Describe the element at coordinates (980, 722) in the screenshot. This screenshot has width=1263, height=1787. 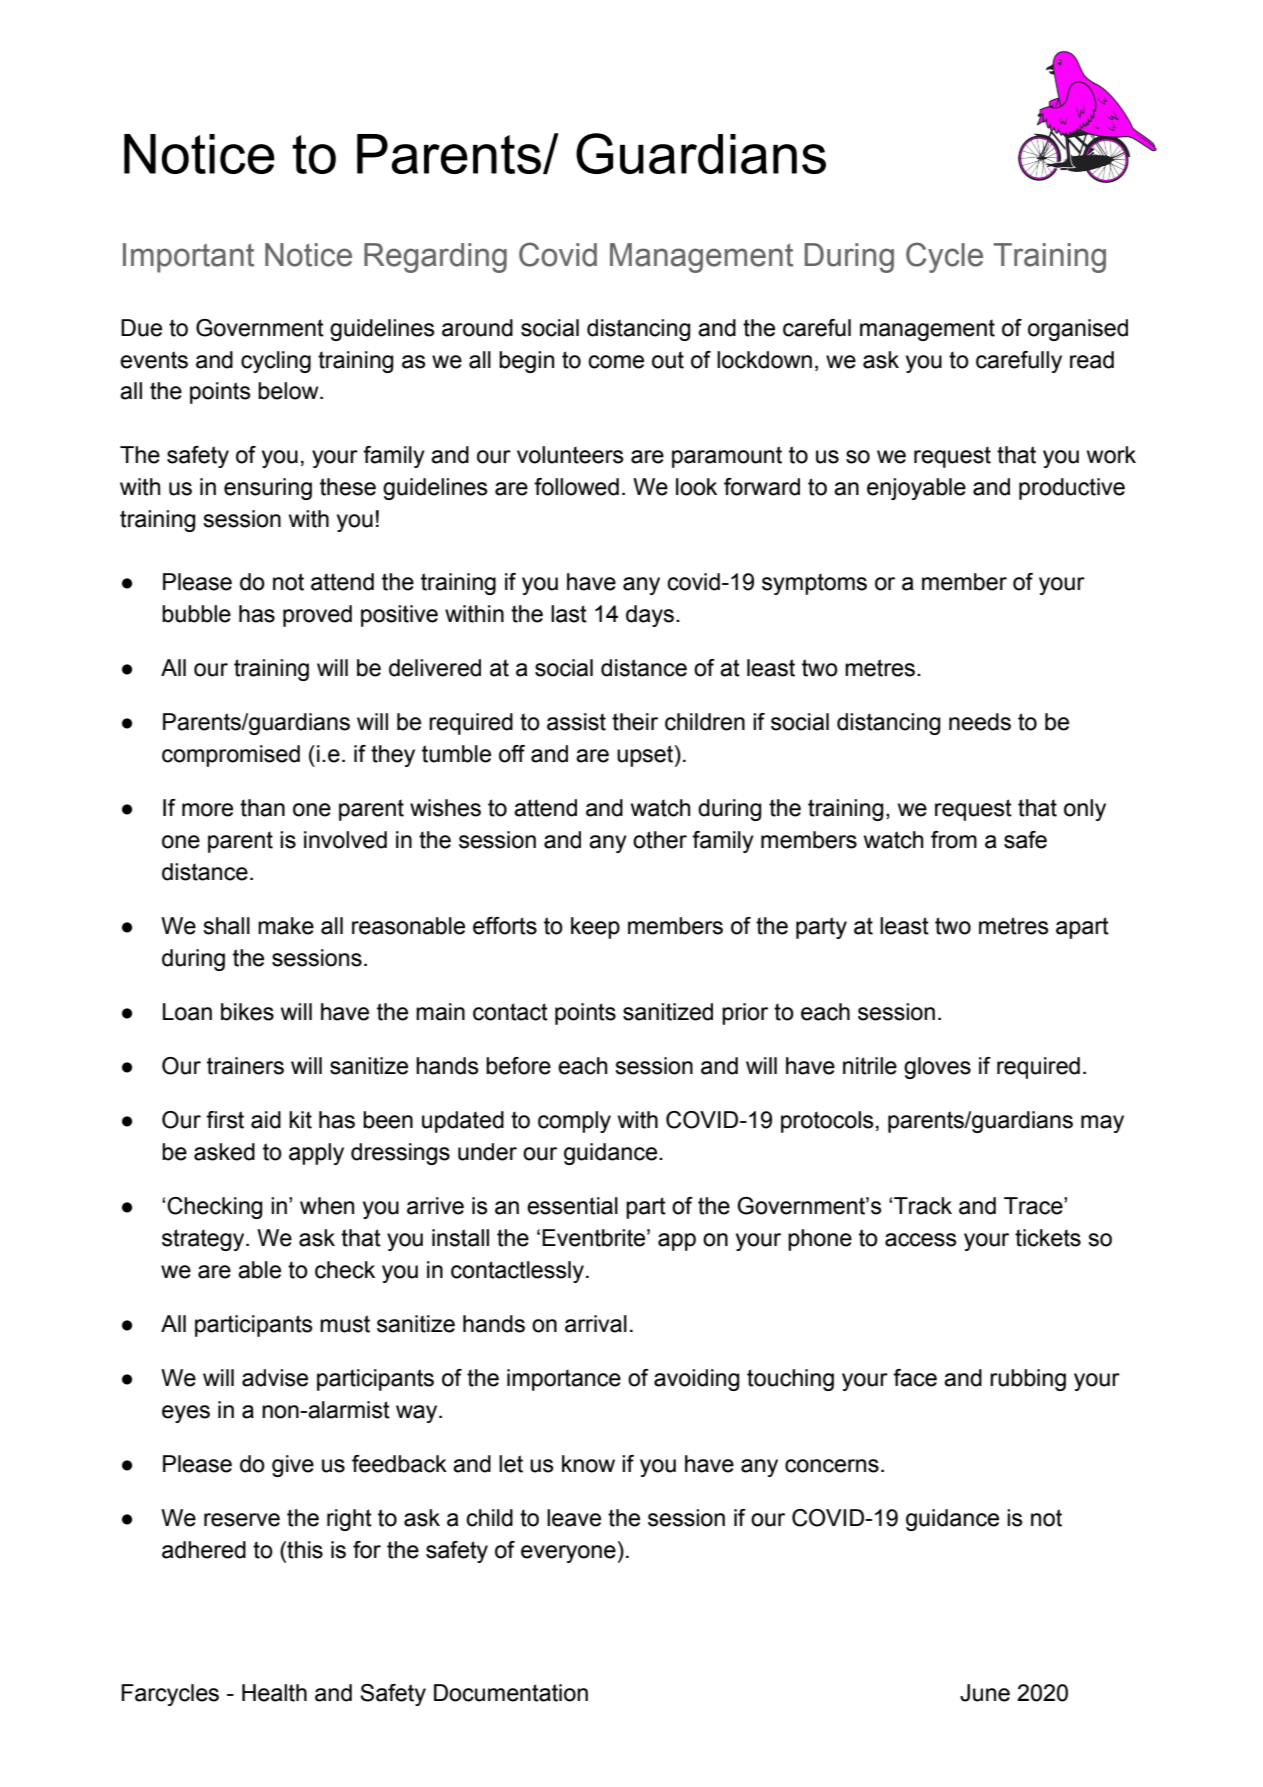
I see `needs` at that location.
